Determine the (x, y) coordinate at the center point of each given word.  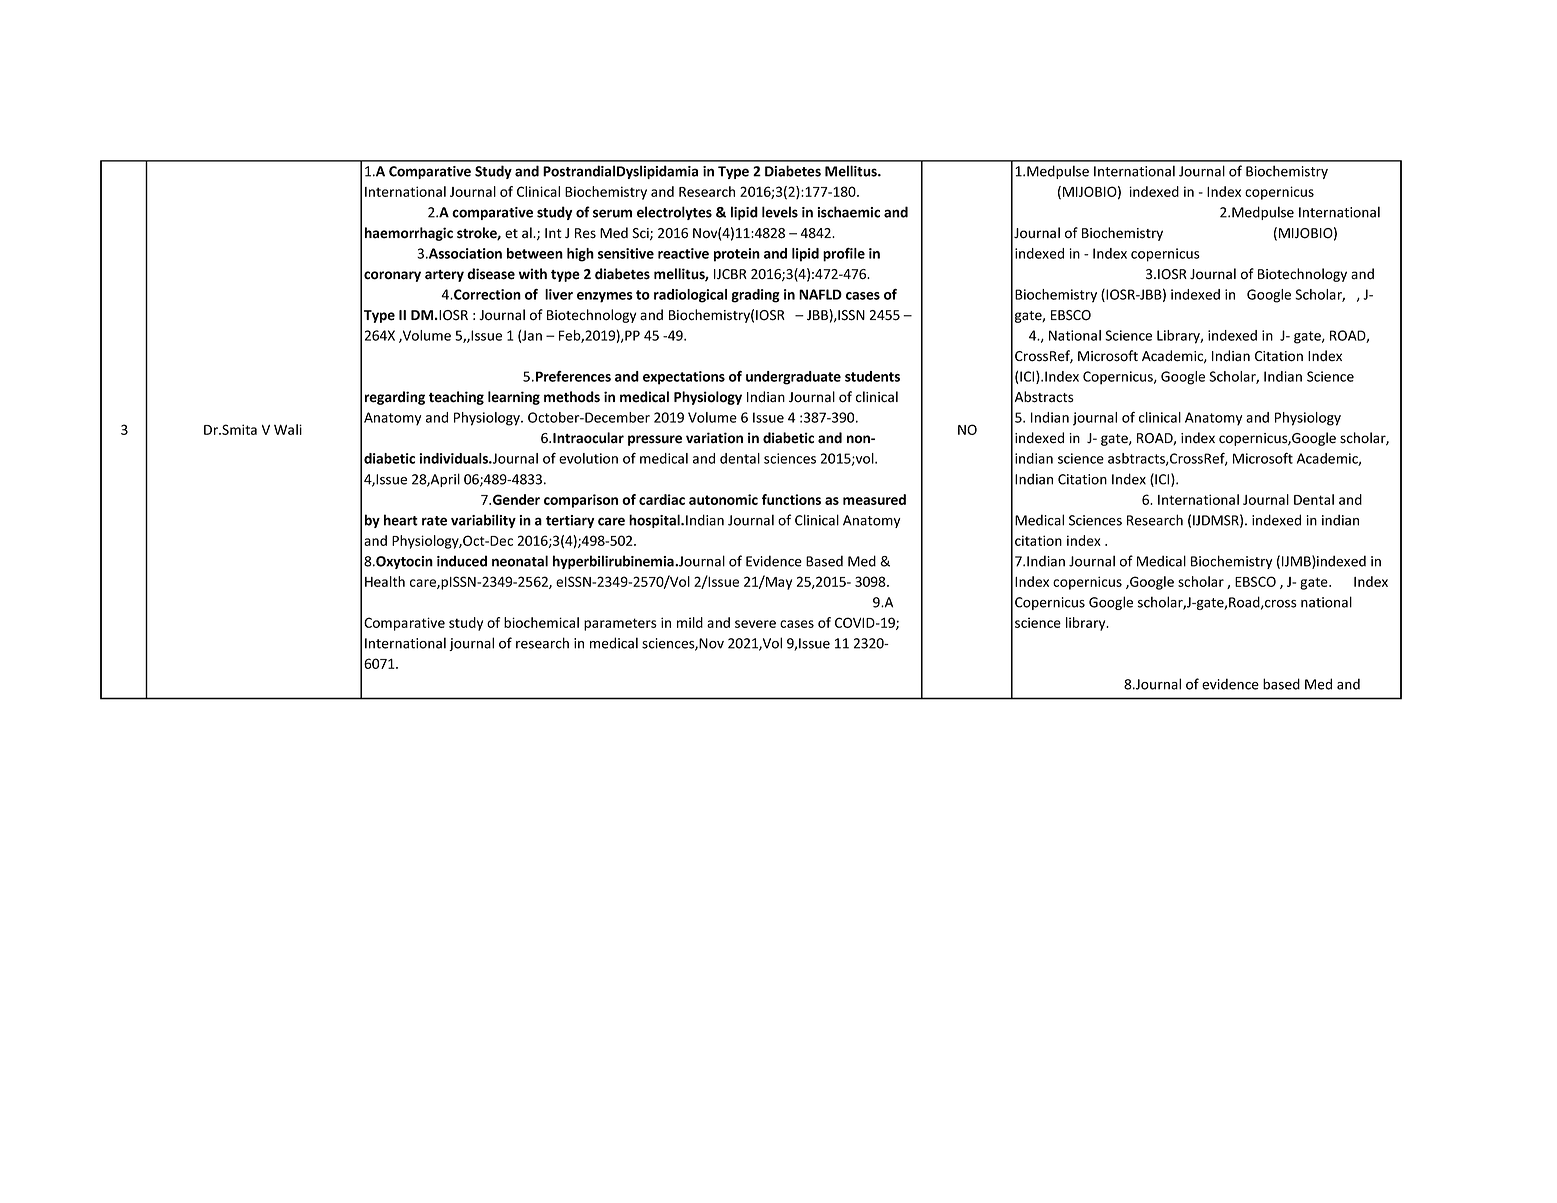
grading (755, 296)
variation (714, 438)
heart (401, 520)
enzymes (605, 297)
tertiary (570, 521)
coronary (392, 276)
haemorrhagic (409, 234)
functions (791, 499)
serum (612, 213)
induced (462, 561)
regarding (395, 398)
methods (572, 397)
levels (780, 212)
